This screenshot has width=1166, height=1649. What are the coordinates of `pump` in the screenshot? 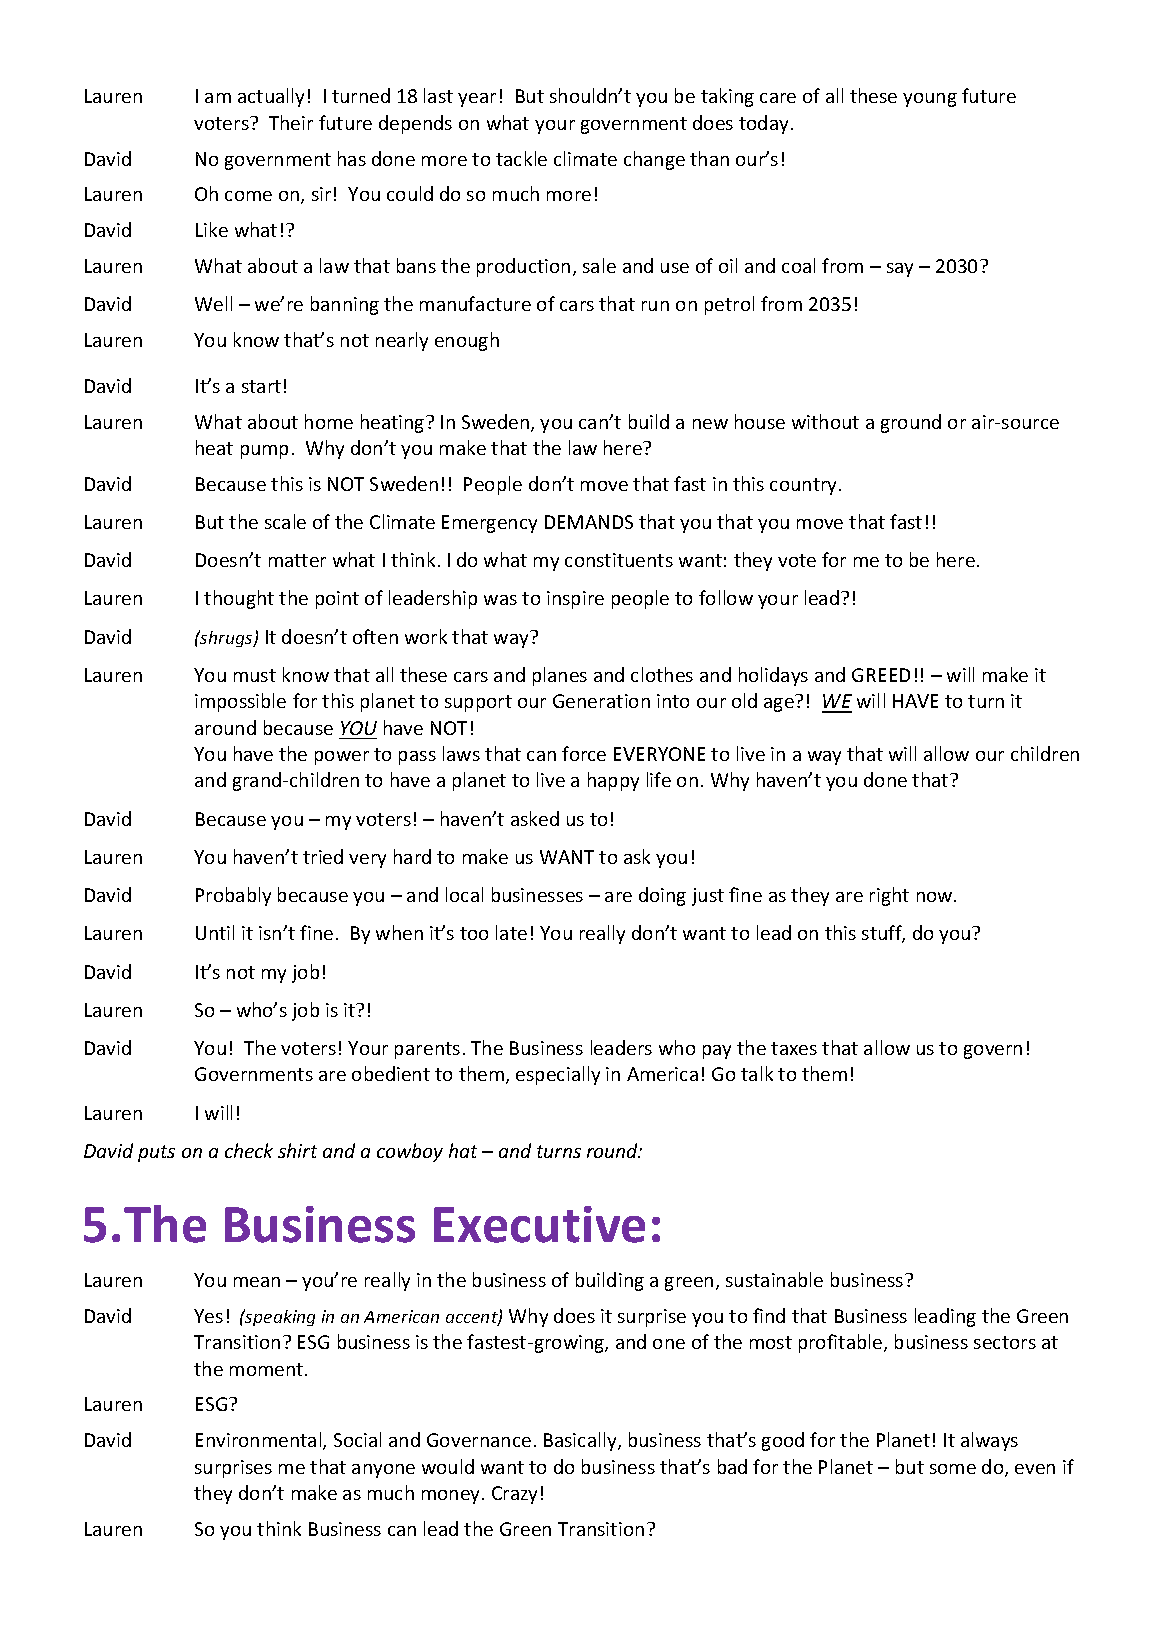 It's located at (264, 452).
